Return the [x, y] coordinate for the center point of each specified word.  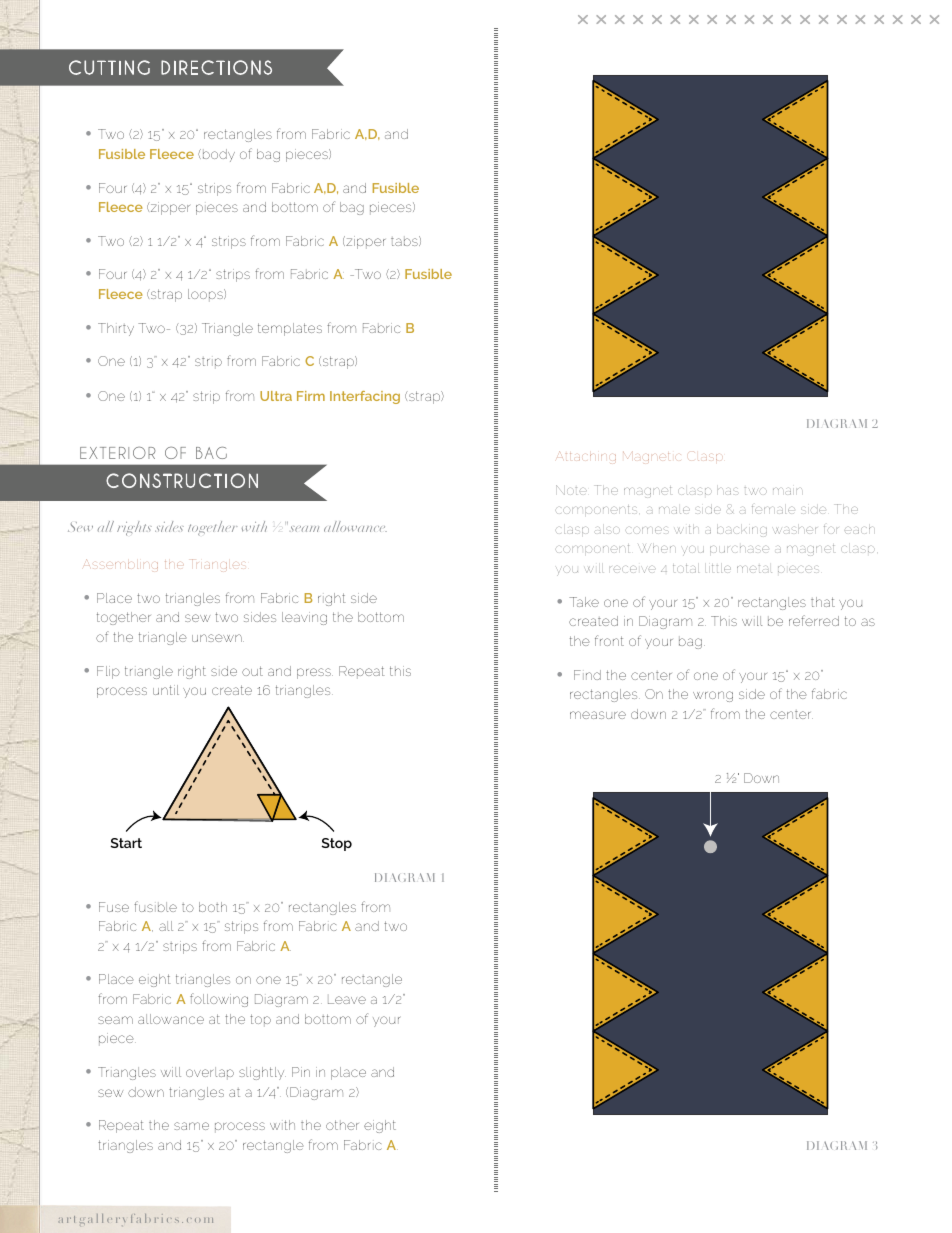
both [213, 907]
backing [742, 532]
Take [584, 602]
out [252, 671]
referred [814, 620]
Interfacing [365, 397]
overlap [210, 1073]
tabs [405, 241]
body [217, 155]
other [342, 1125]
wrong [713, 696]
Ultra [276, 396]
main [787, 491]
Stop [337, 844]
